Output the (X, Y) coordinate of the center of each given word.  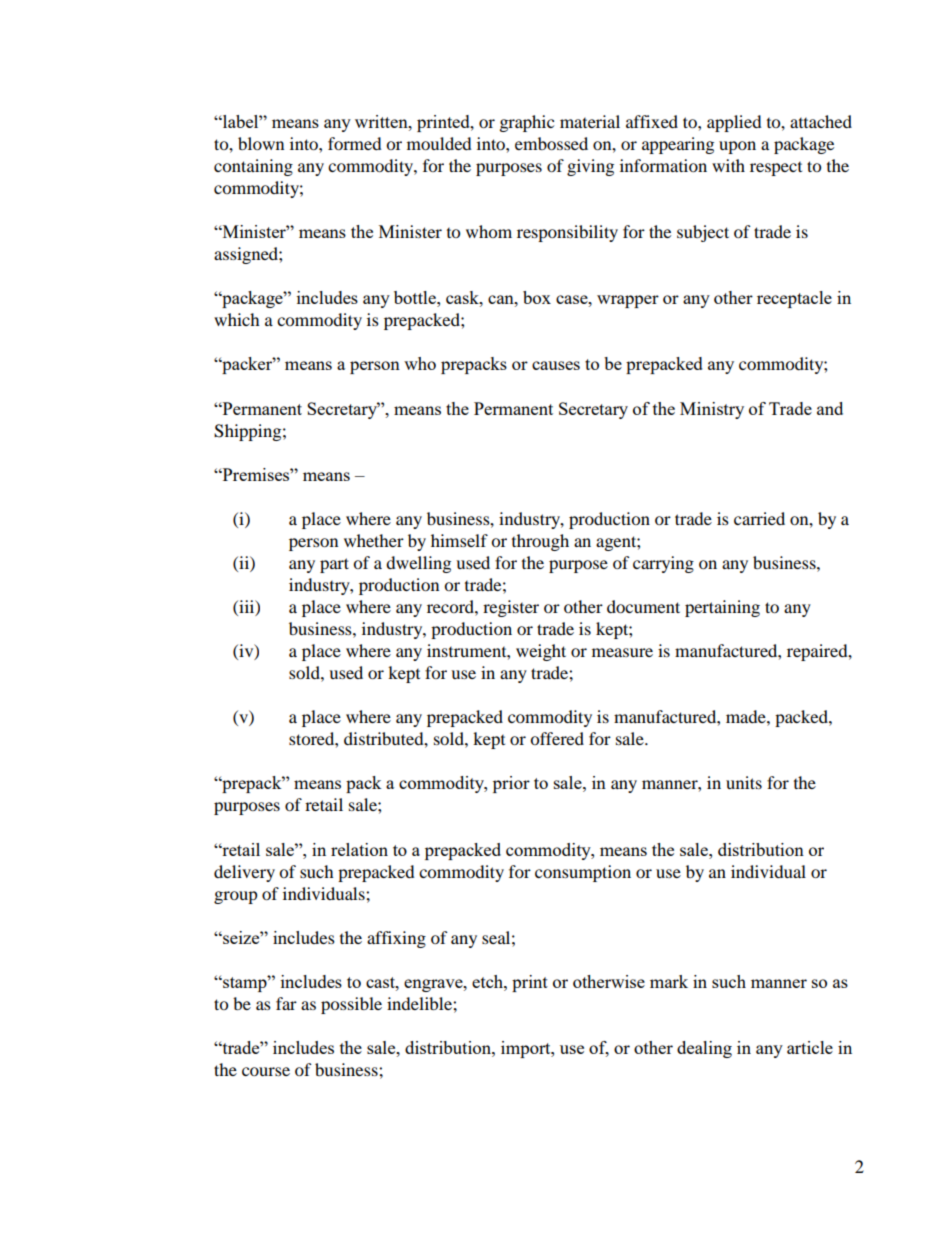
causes (556, 365)
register (511, 608)
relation (359, 849)
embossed (551, 143)
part (334, 565)
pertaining (722, 608)
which (237, 319)
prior (511, 784)
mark (669, 981)
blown (261, 143)
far (286, 1003)
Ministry (712, 410)
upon (737, 147)
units (744, 782)
